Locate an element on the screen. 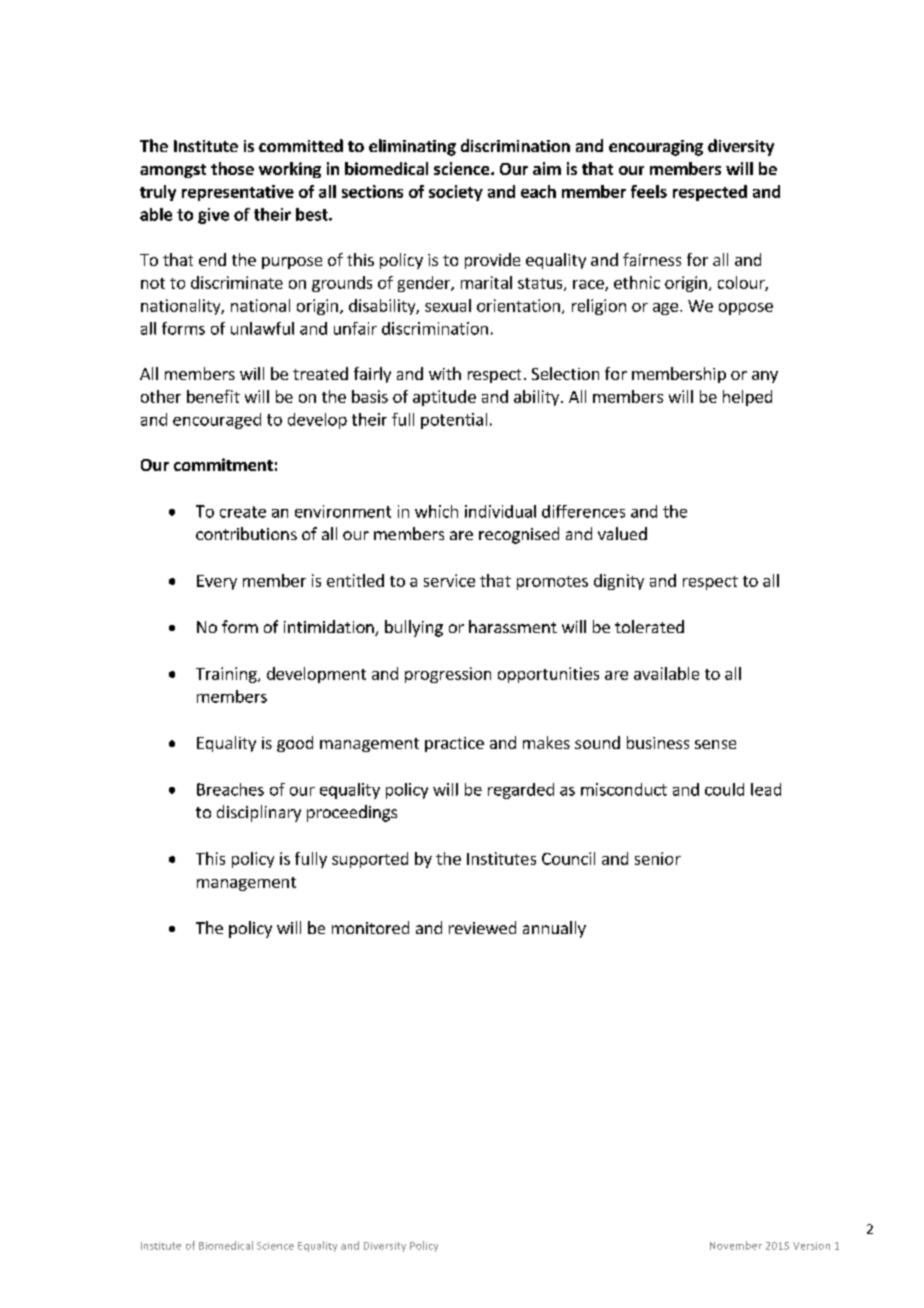 This screenshot has width=924, height=1308. Every is located at coordinates (217, 582).
